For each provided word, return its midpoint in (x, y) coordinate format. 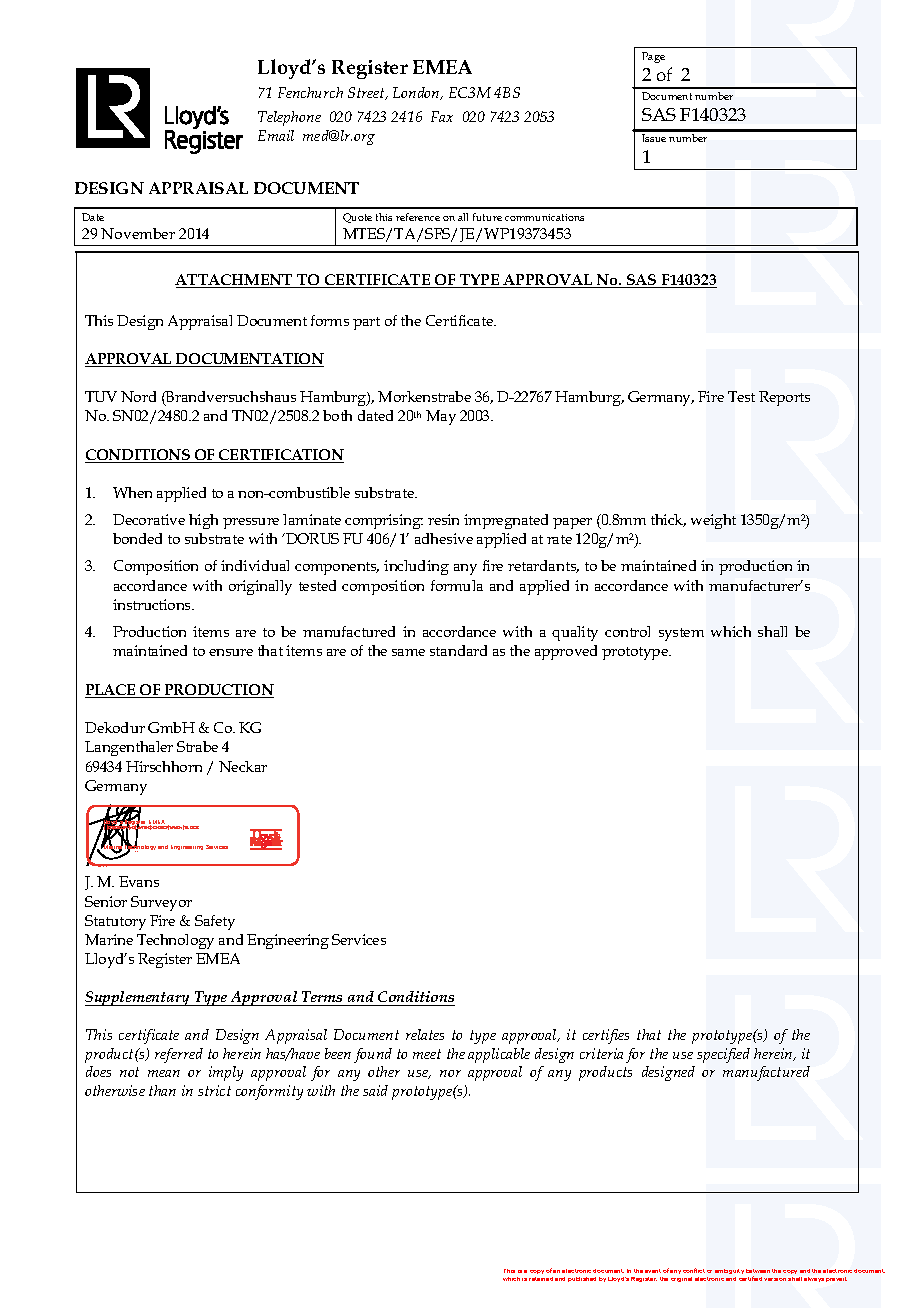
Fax (442, 116)
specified (723, 1055)
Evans (139, 881)
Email (276, 135)
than (162, 1090)
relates (425, 1034)
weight (713, 521)
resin (443, 519)
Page (653, 57)
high (203, 521)
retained (541, 1279)
